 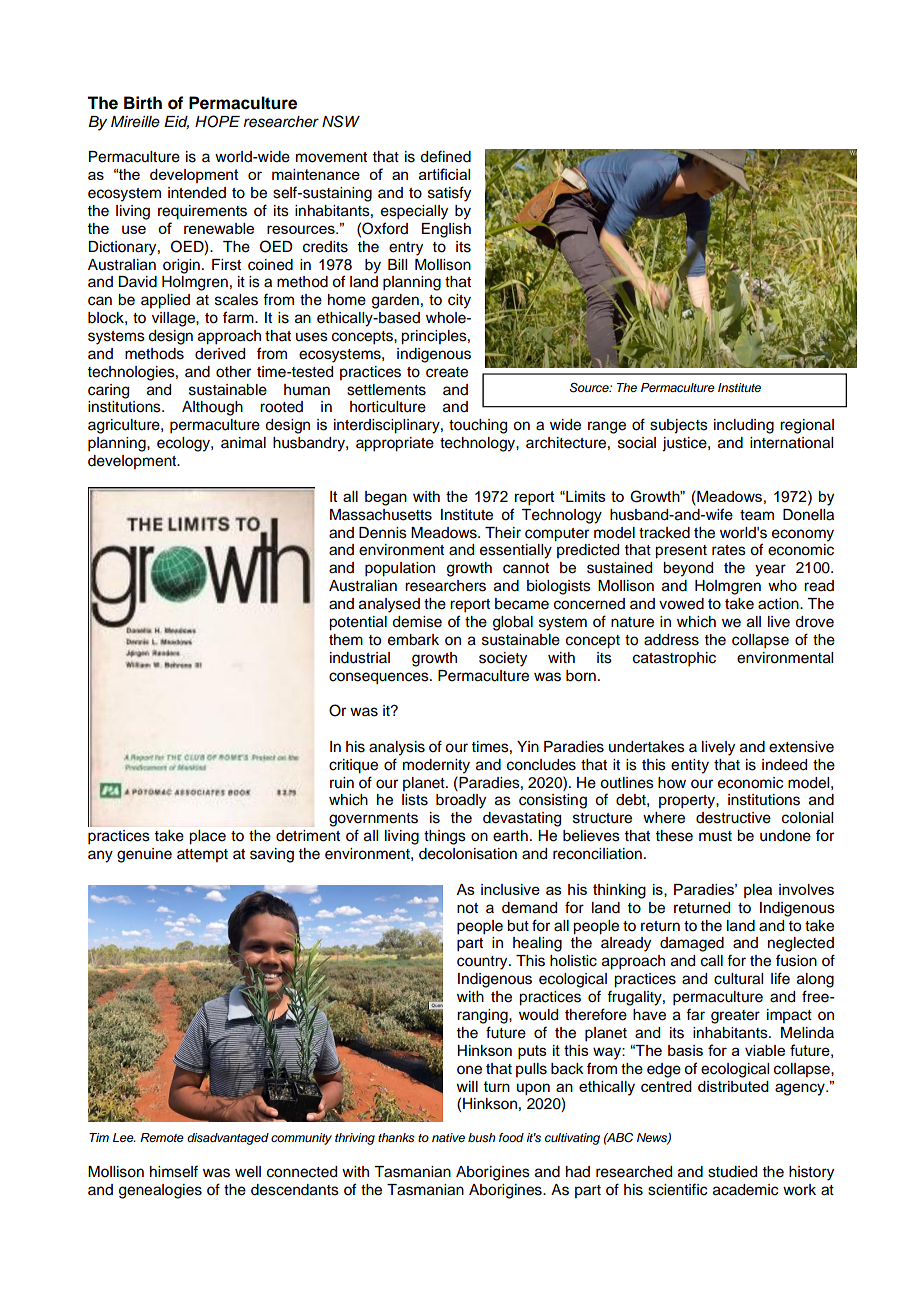 I want to click on team, so click(x=757, y=515).
